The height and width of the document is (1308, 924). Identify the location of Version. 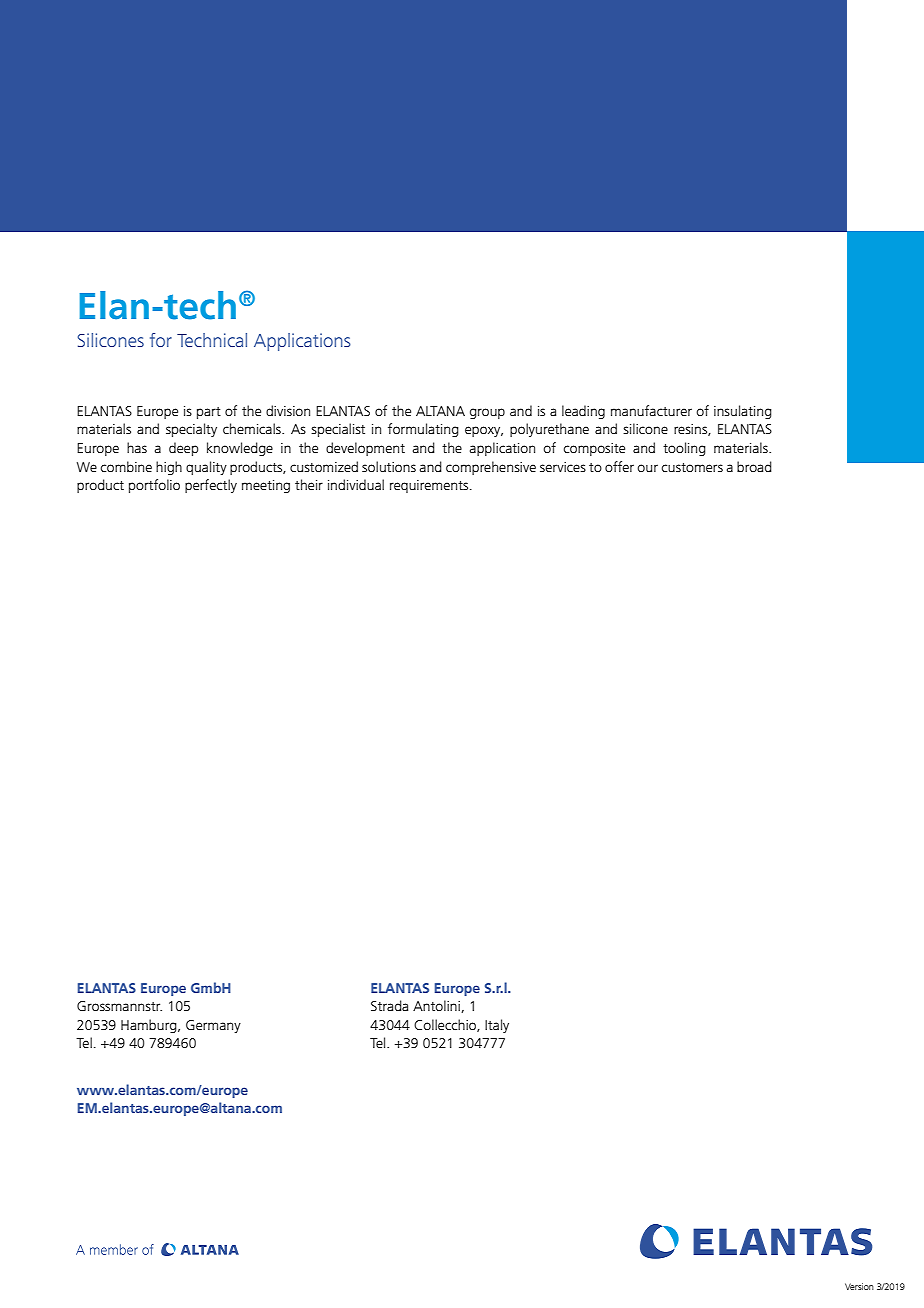
(859, 1286).
